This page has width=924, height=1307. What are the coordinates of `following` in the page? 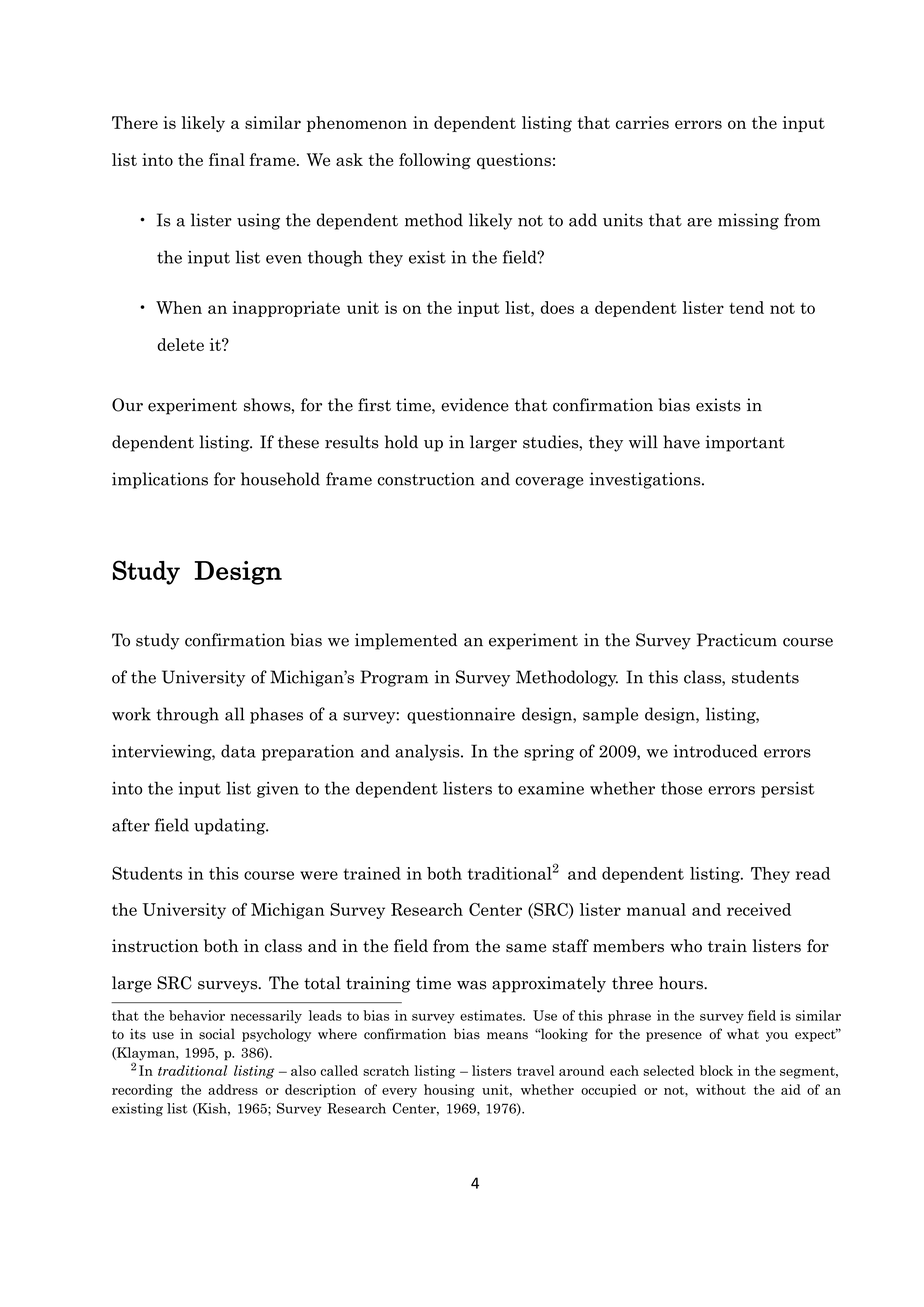 It's located at (435, 161).
